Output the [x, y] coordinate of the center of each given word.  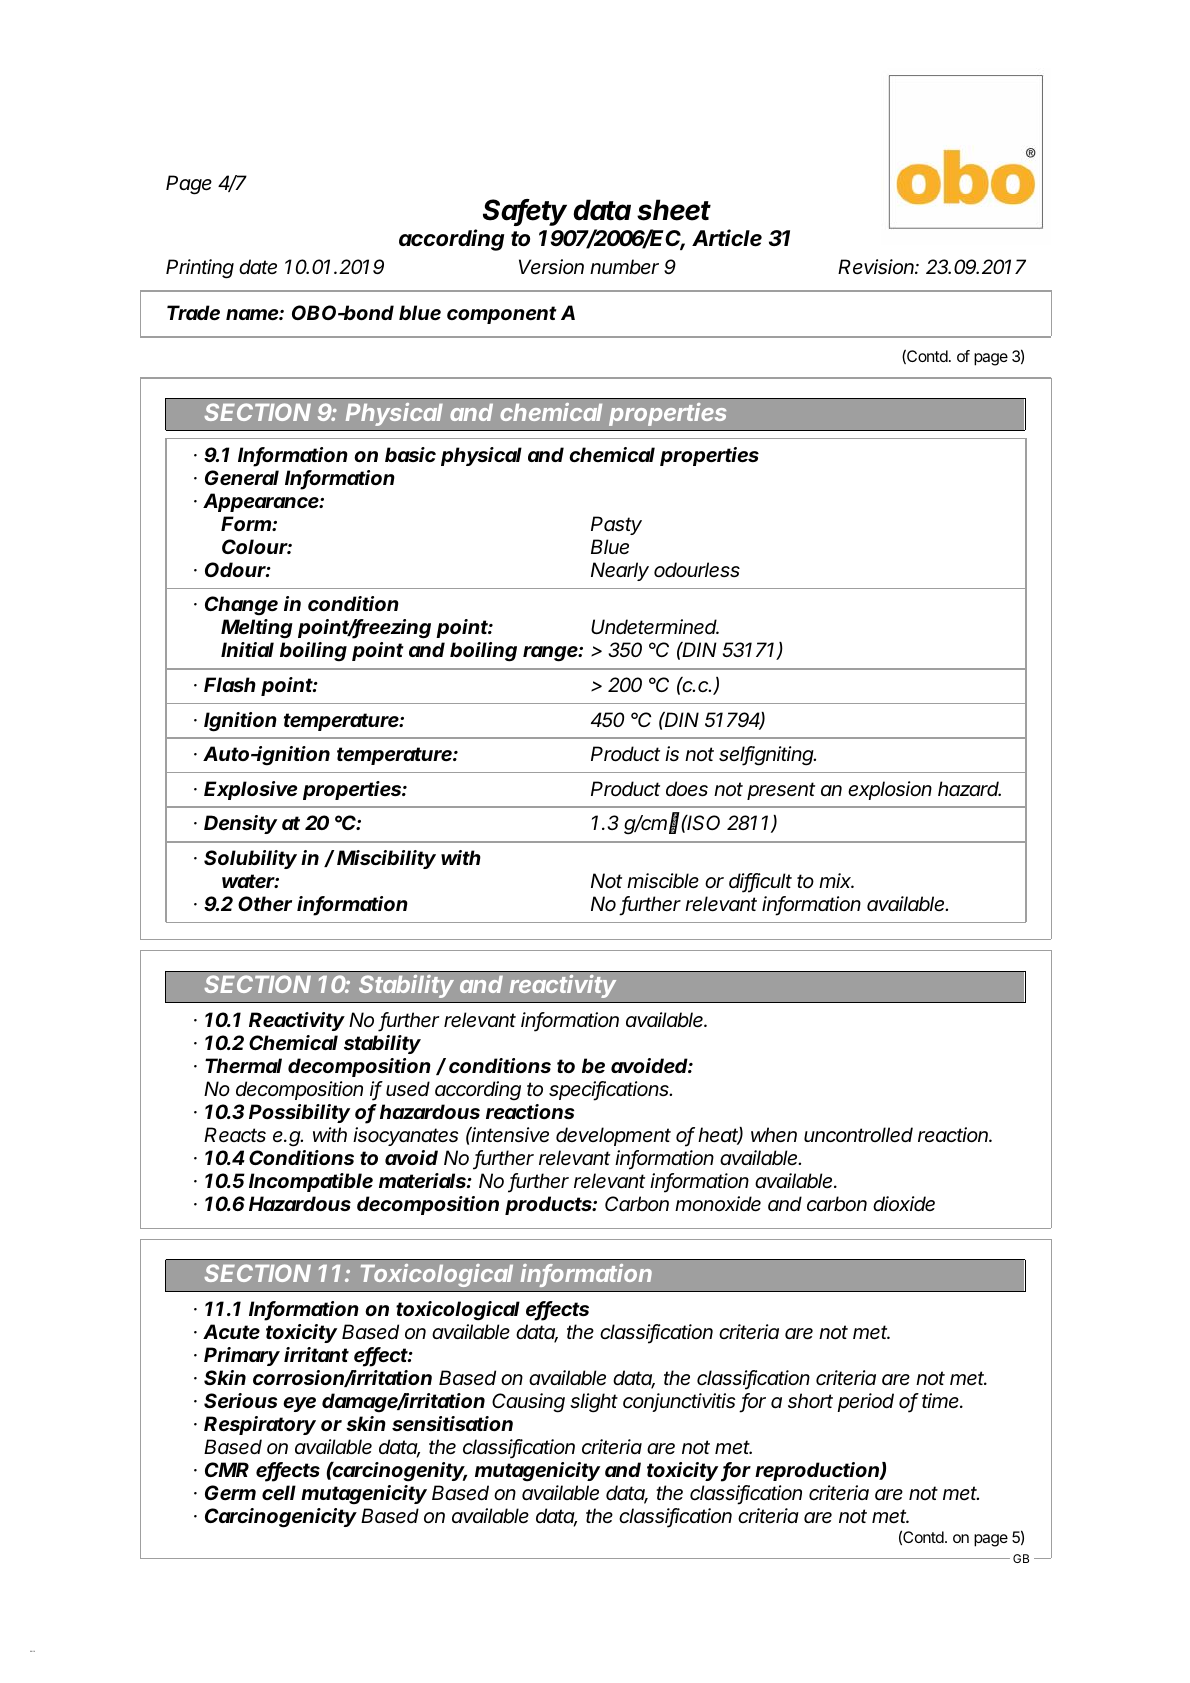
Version [551, 267]
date [258, 266]
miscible [663, 881]
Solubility [250, 859]
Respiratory [260, 1425]
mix [836, 880]
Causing [528, 1403]
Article [727, 238]
